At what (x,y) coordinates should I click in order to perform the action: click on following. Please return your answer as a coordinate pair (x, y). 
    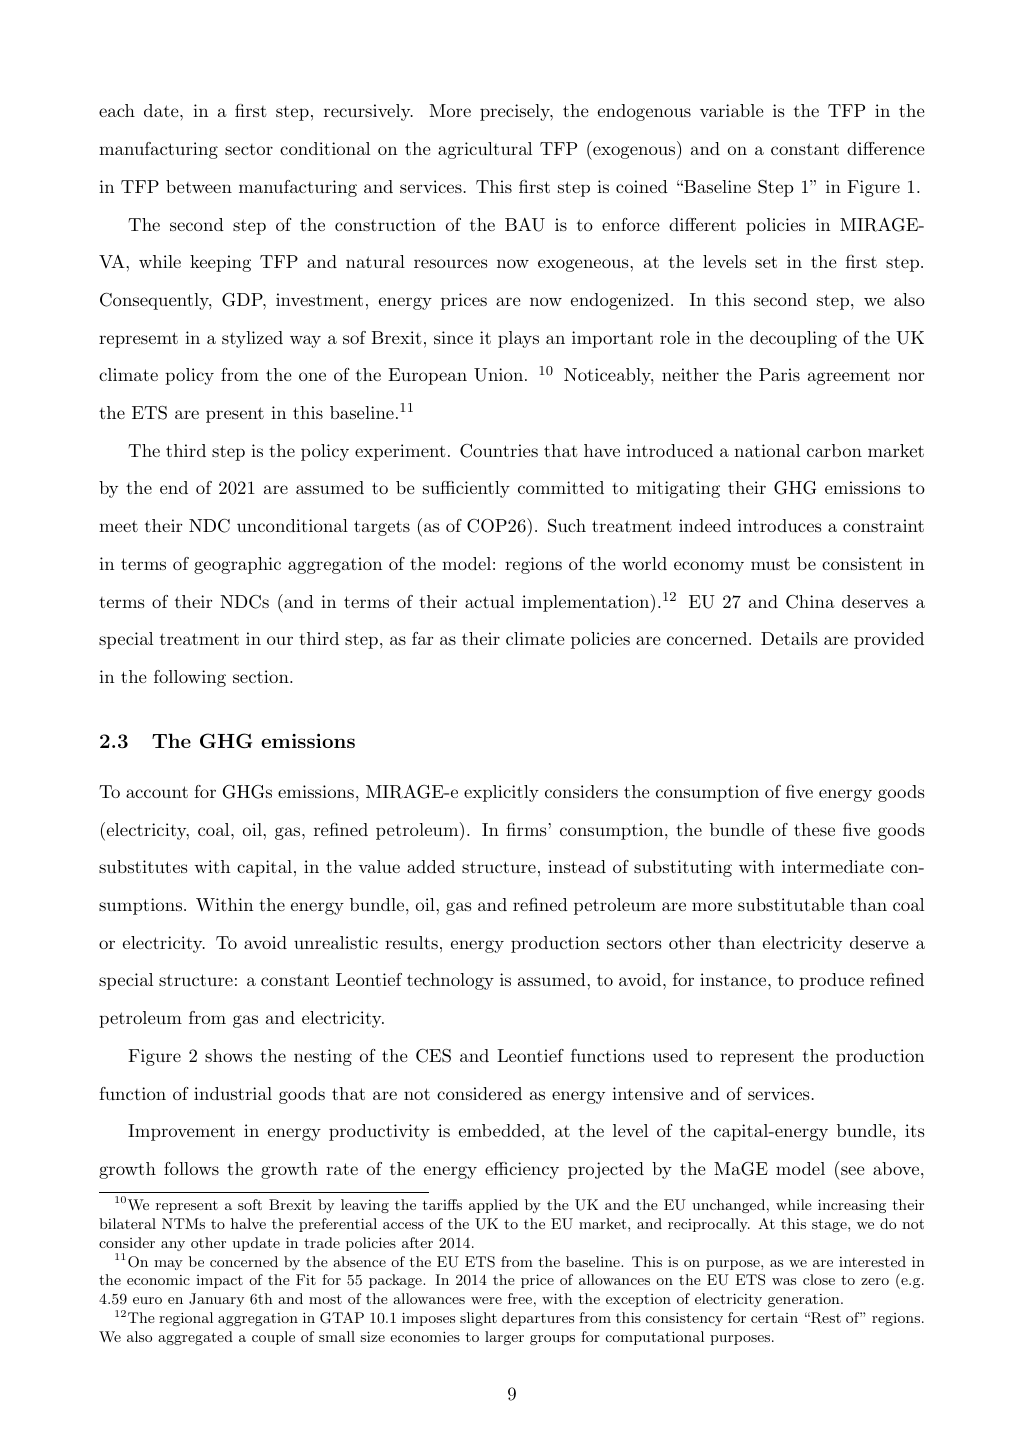
    Looking at the image, I should click on (190, 678).
